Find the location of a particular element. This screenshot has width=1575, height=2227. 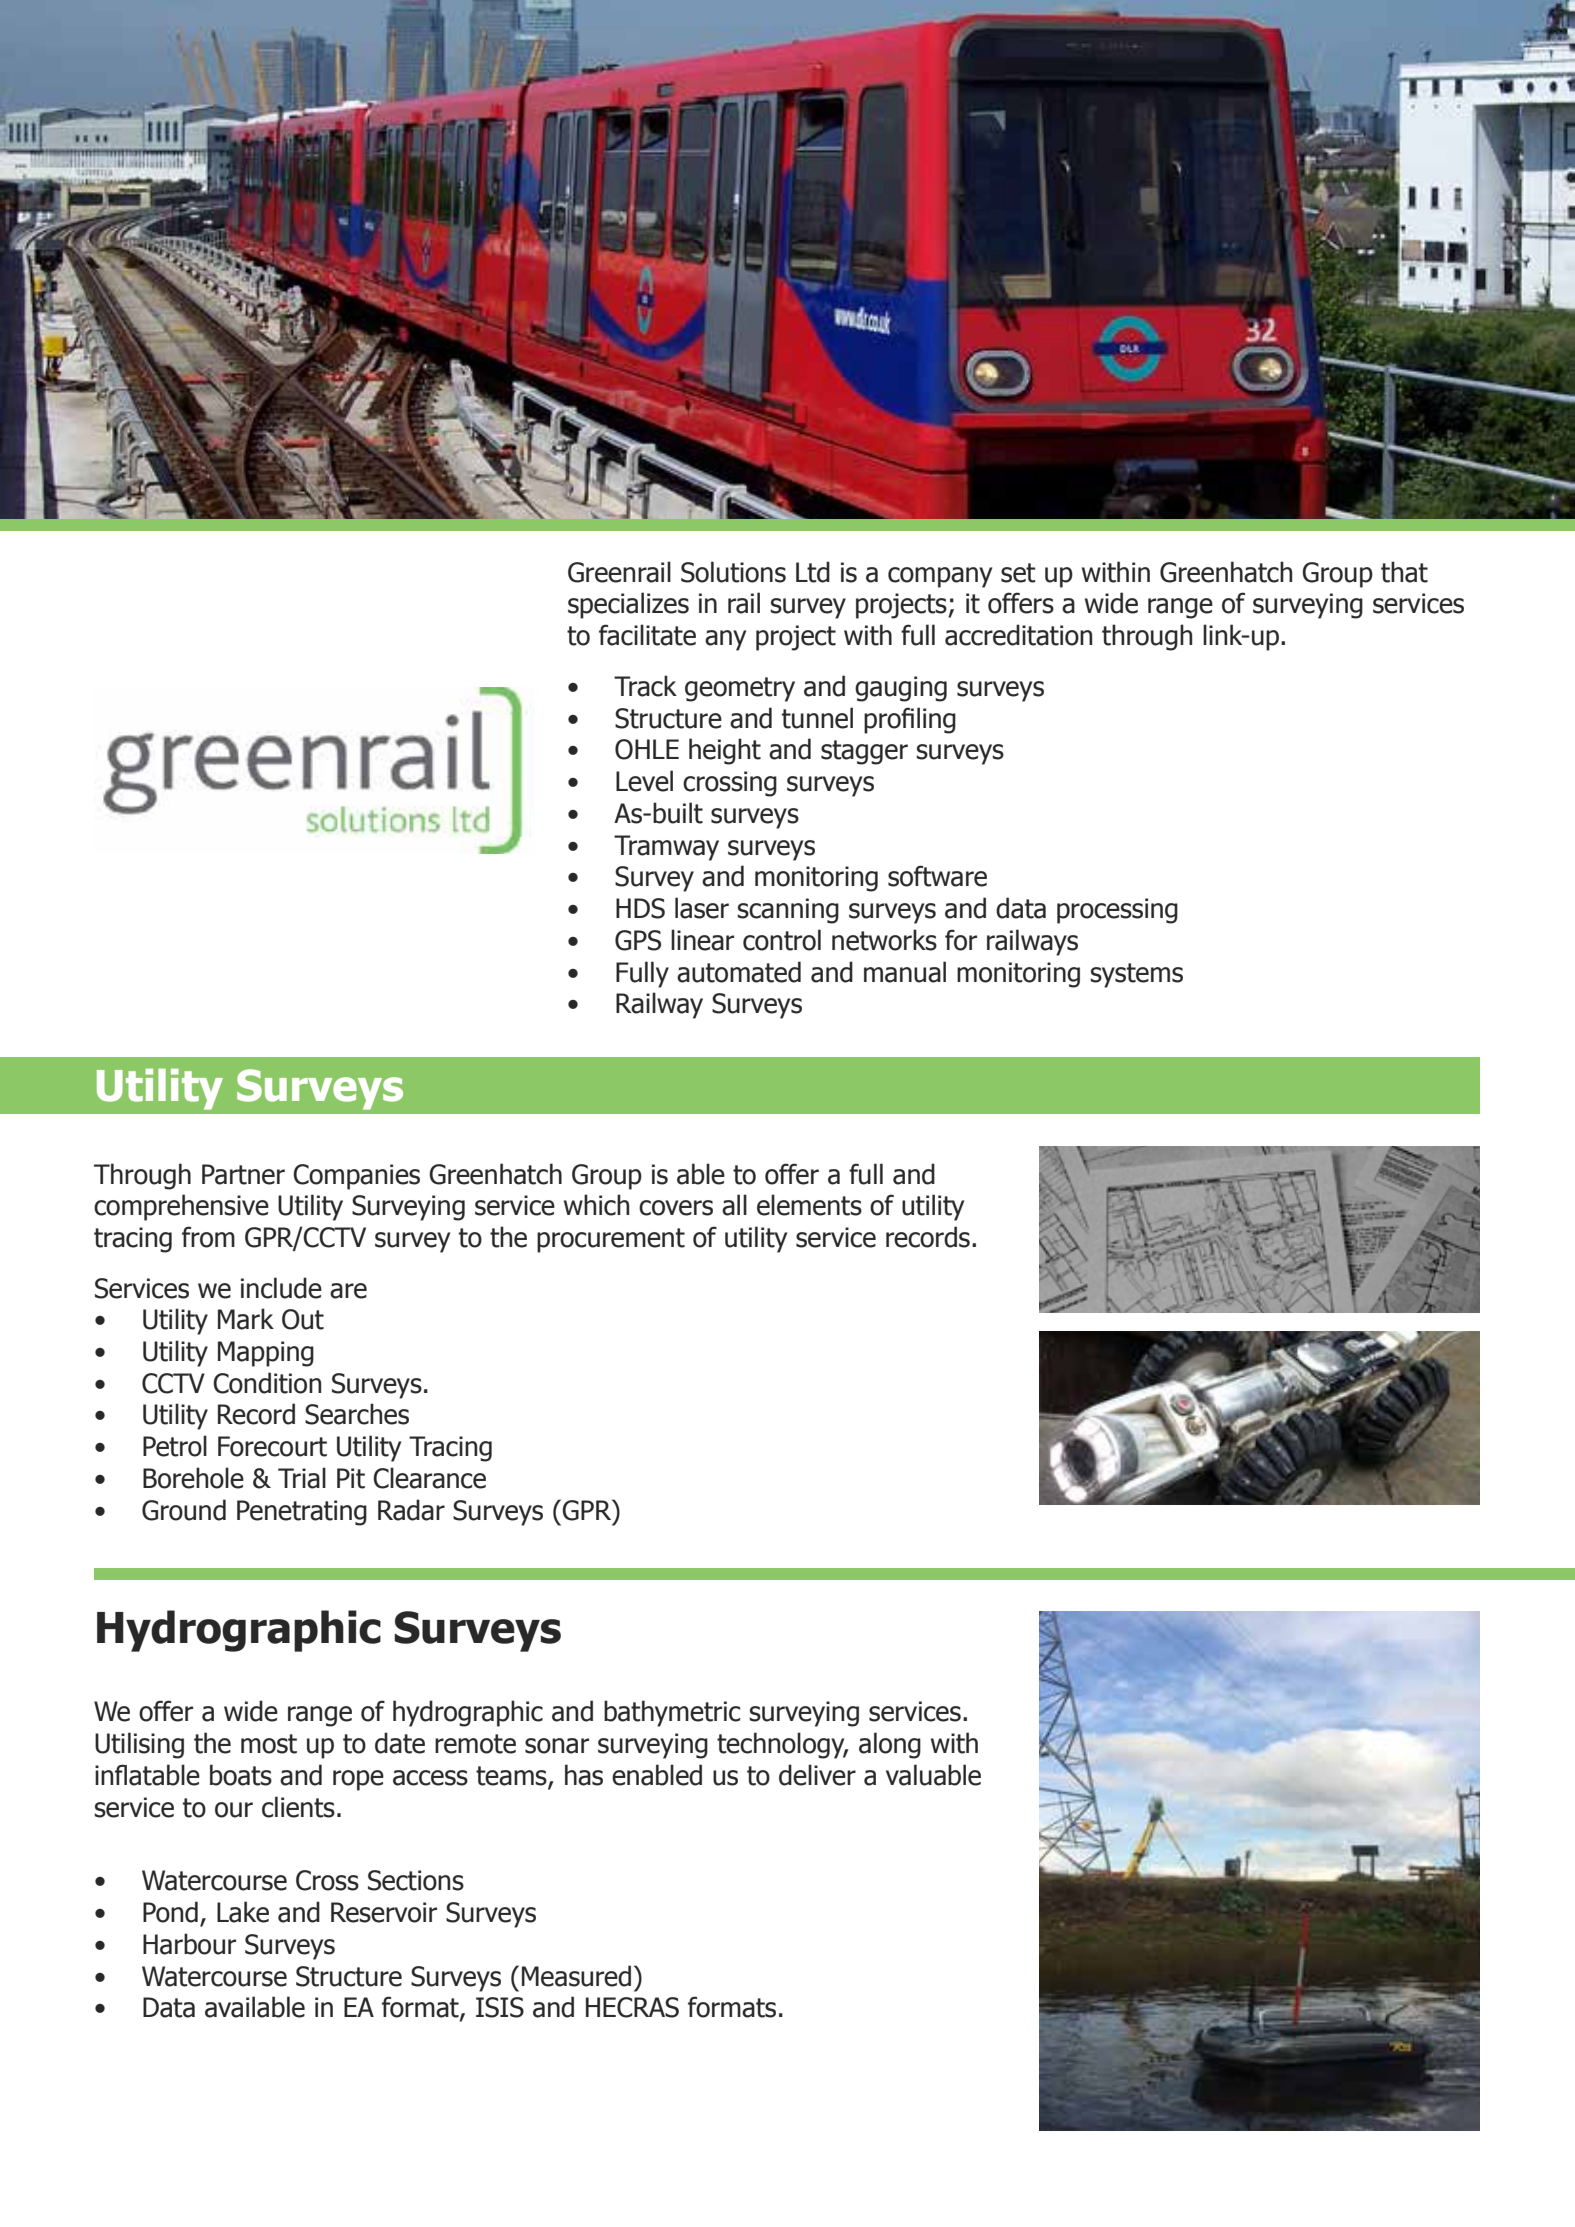

Lake is located at coordinates (243, 1912).
